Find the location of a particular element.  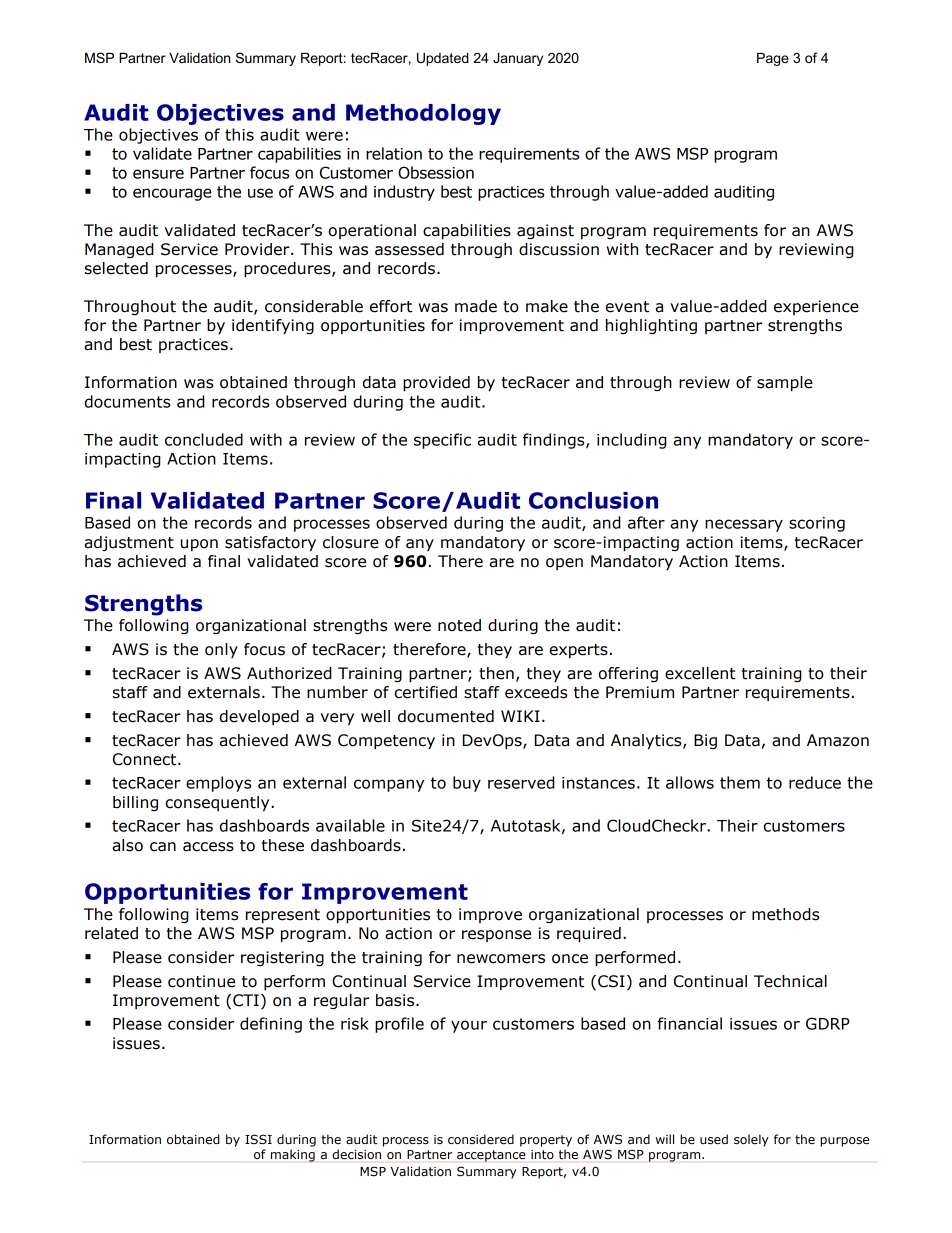

excellent is located at coordinates (700, 673).
